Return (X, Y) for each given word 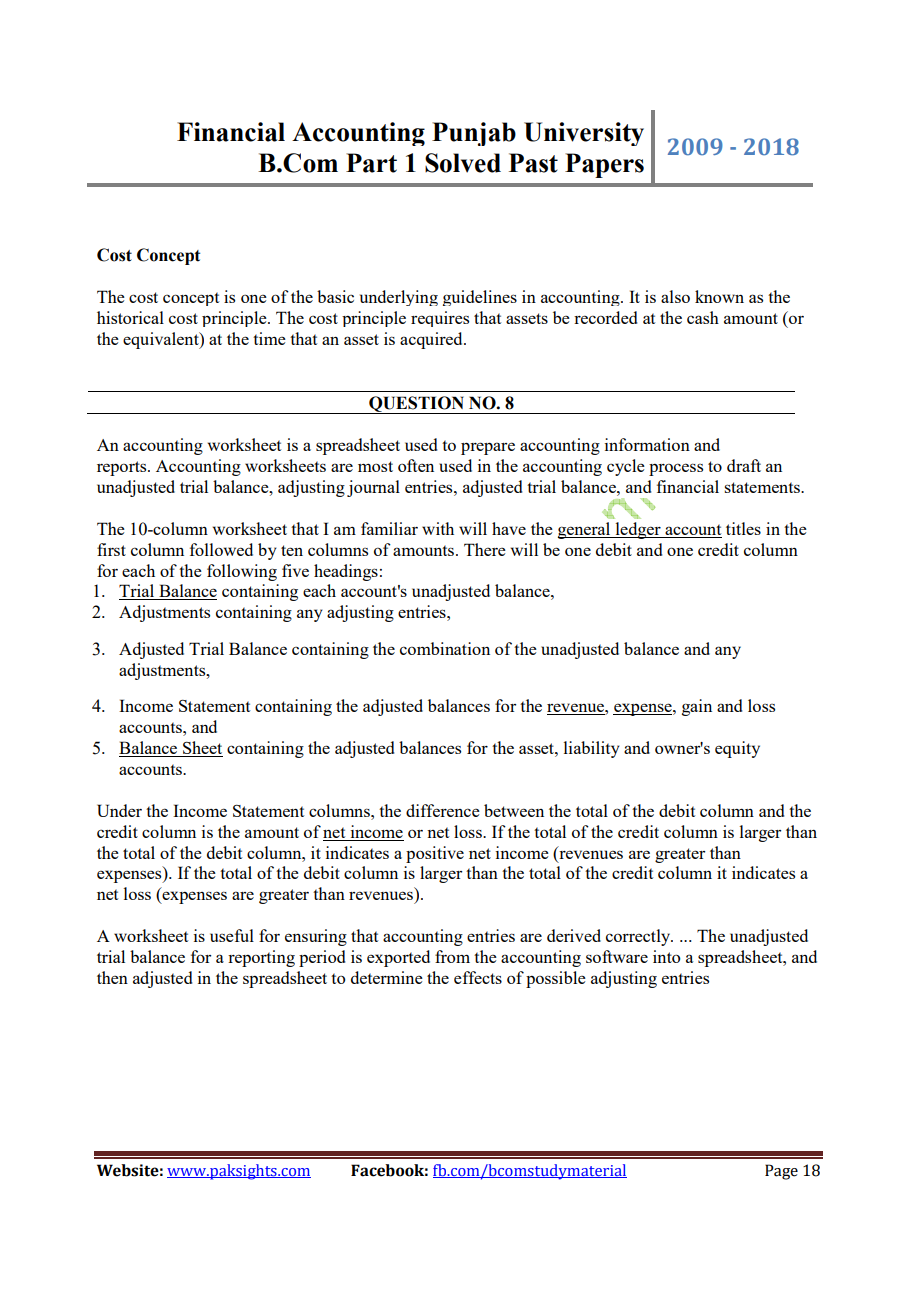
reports (123, 468)
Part (371, 163)
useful (232, 935)
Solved (463, 163)
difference (443, 810)
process (676, 469)
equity (737, 749)
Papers (604, 165)
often (416, 465)
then (112, 977)
